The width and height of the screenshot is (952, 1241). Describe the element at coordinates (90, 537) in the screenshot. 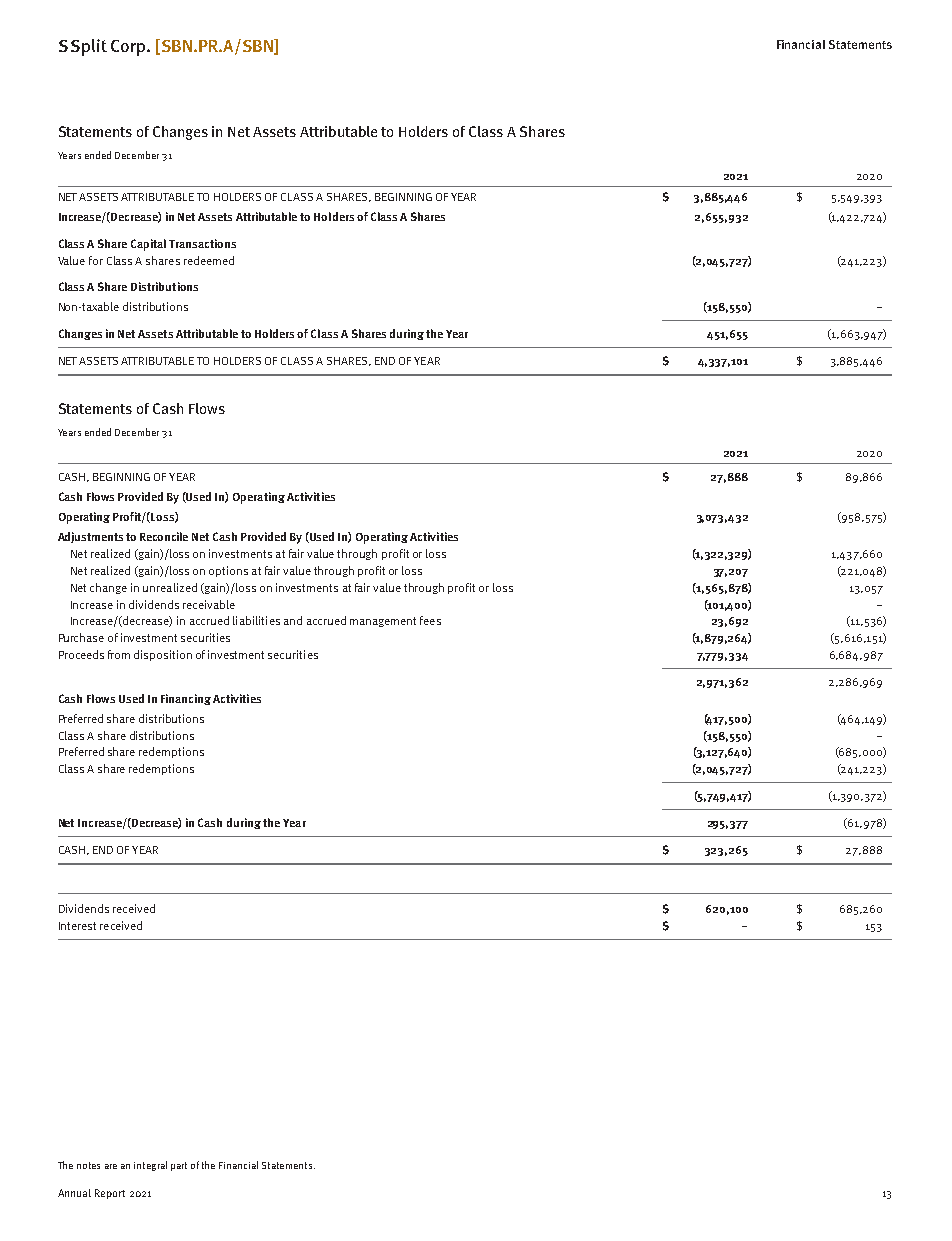

I see `Adjustments` at that location.
